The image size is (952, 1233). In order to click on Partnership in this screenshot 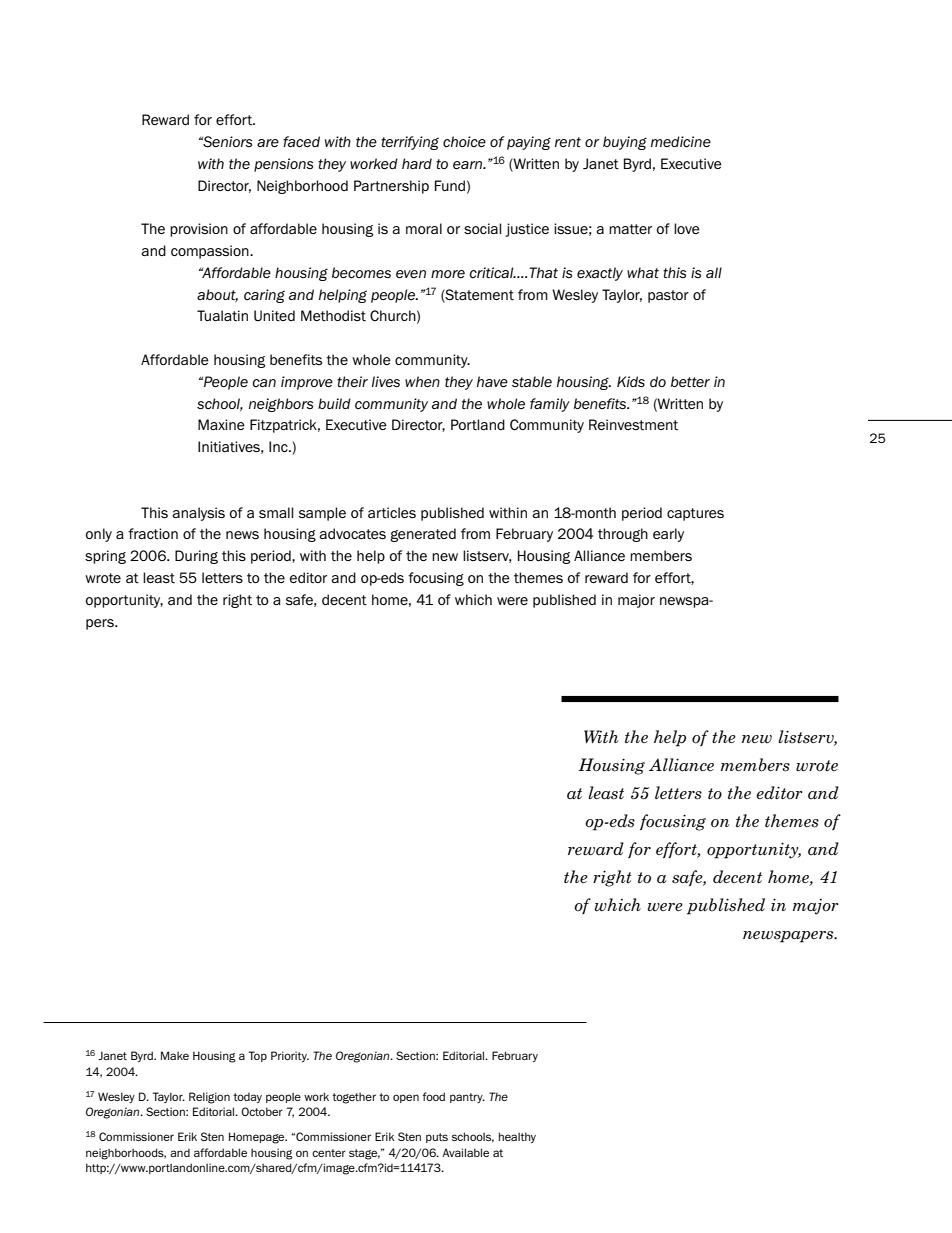, I will do `click(391, 187)`.
